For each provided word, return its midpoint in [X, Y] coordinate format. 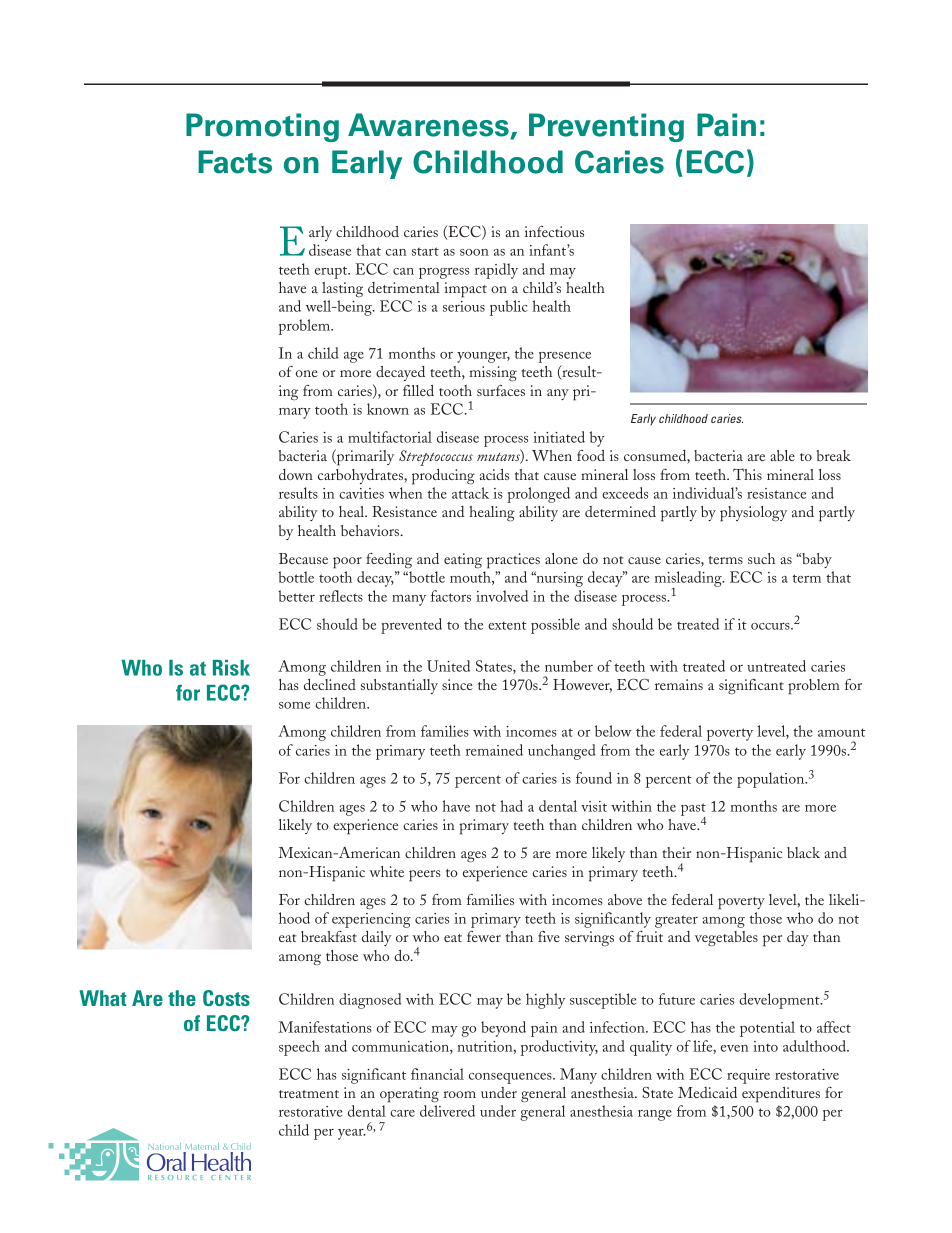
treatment [309, 1094]
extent [507, 625]
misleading [689, 580]
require [748, 1076]
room [459, 1094]
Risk [231, 668]
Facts [235, 162]
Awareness [429, 126]
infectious [554, 231]
